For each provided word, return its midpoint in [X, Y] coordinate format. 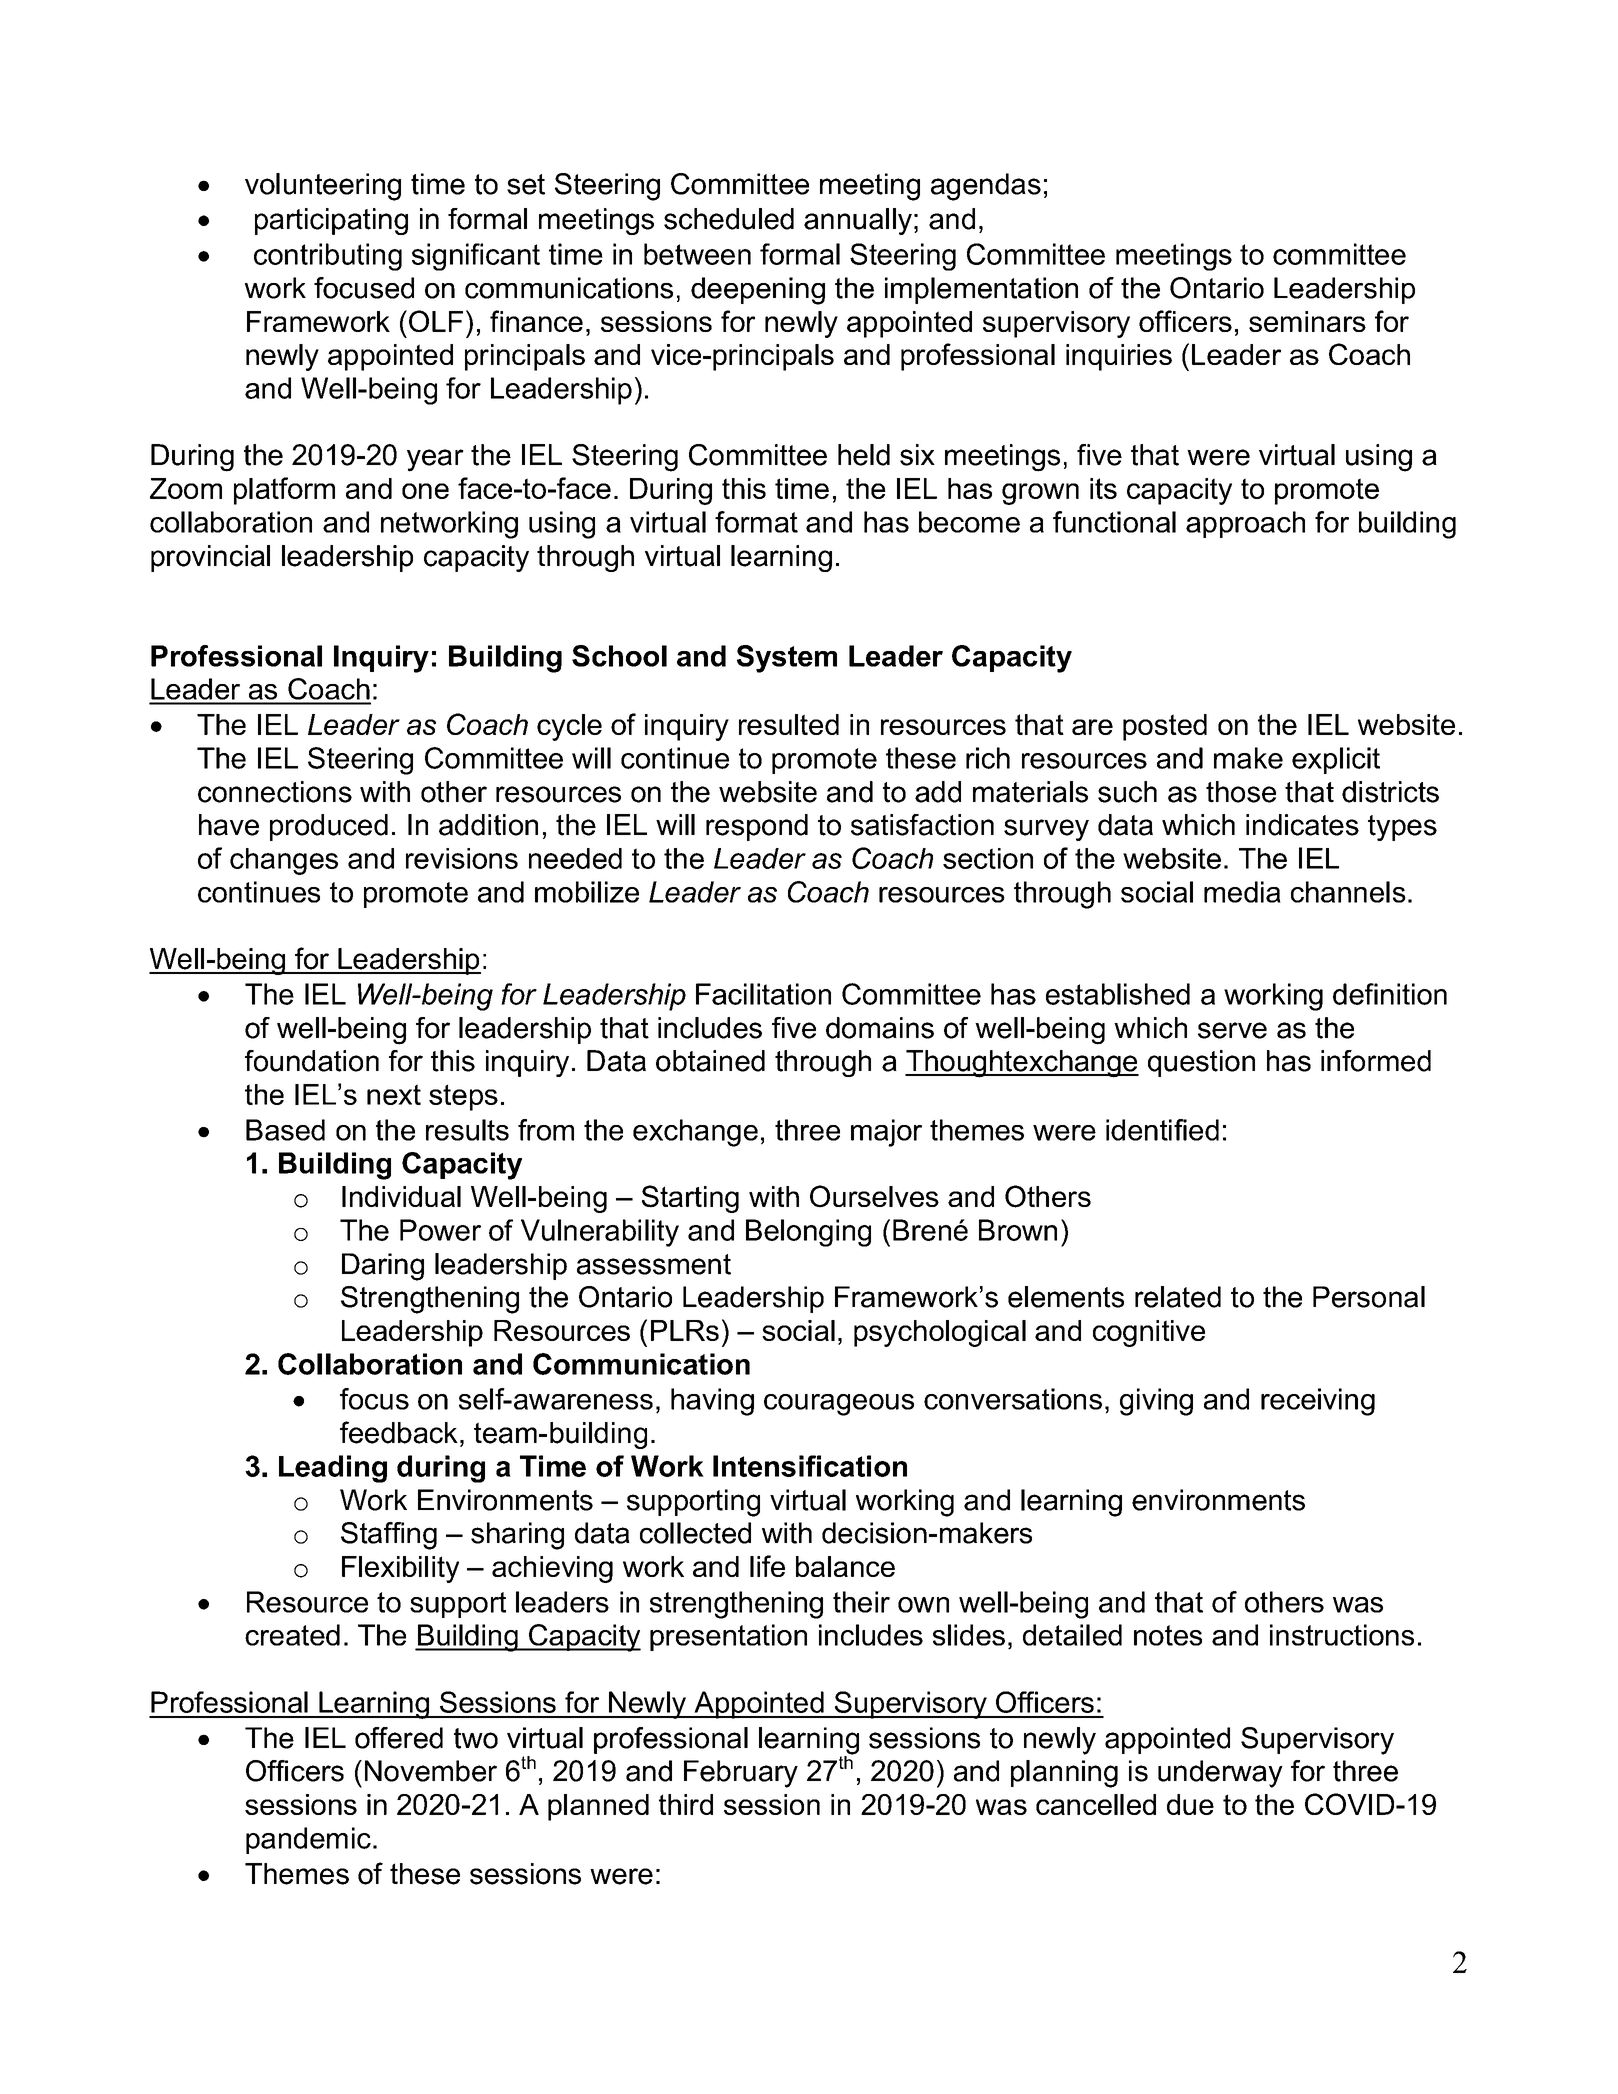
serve [1232, 1030]
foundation [312, 1061]
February [741, 1774]
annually [858, 221]
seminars [1307, 321]
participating [331, 221]
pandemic [308, 1840]
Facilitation [763, 994]
